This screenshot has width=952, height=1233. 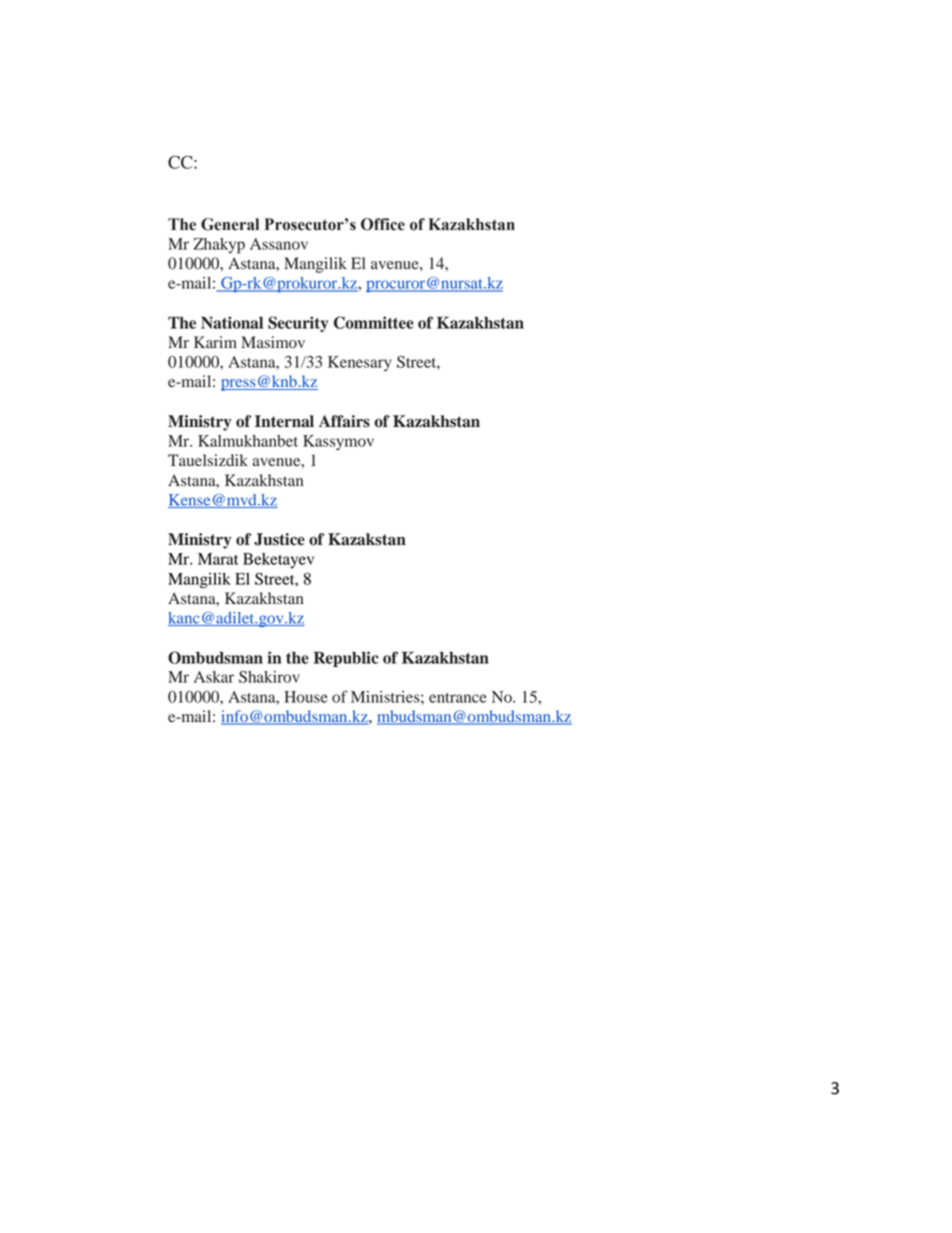 I want to click on National, so click(x=232, y=322).
